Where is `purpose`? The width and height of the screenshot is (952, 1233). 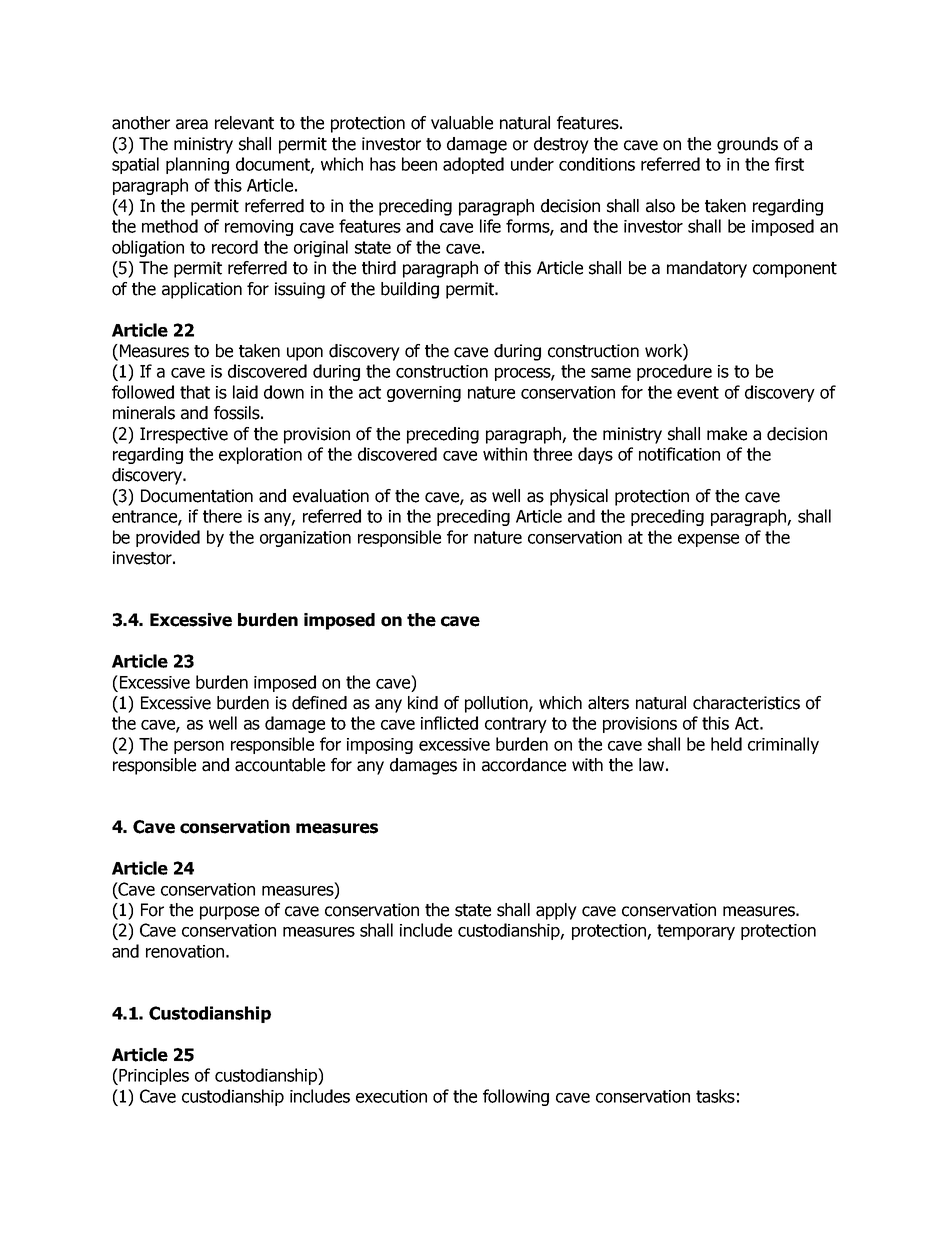 purpose is located at coordinates (229, 913).
